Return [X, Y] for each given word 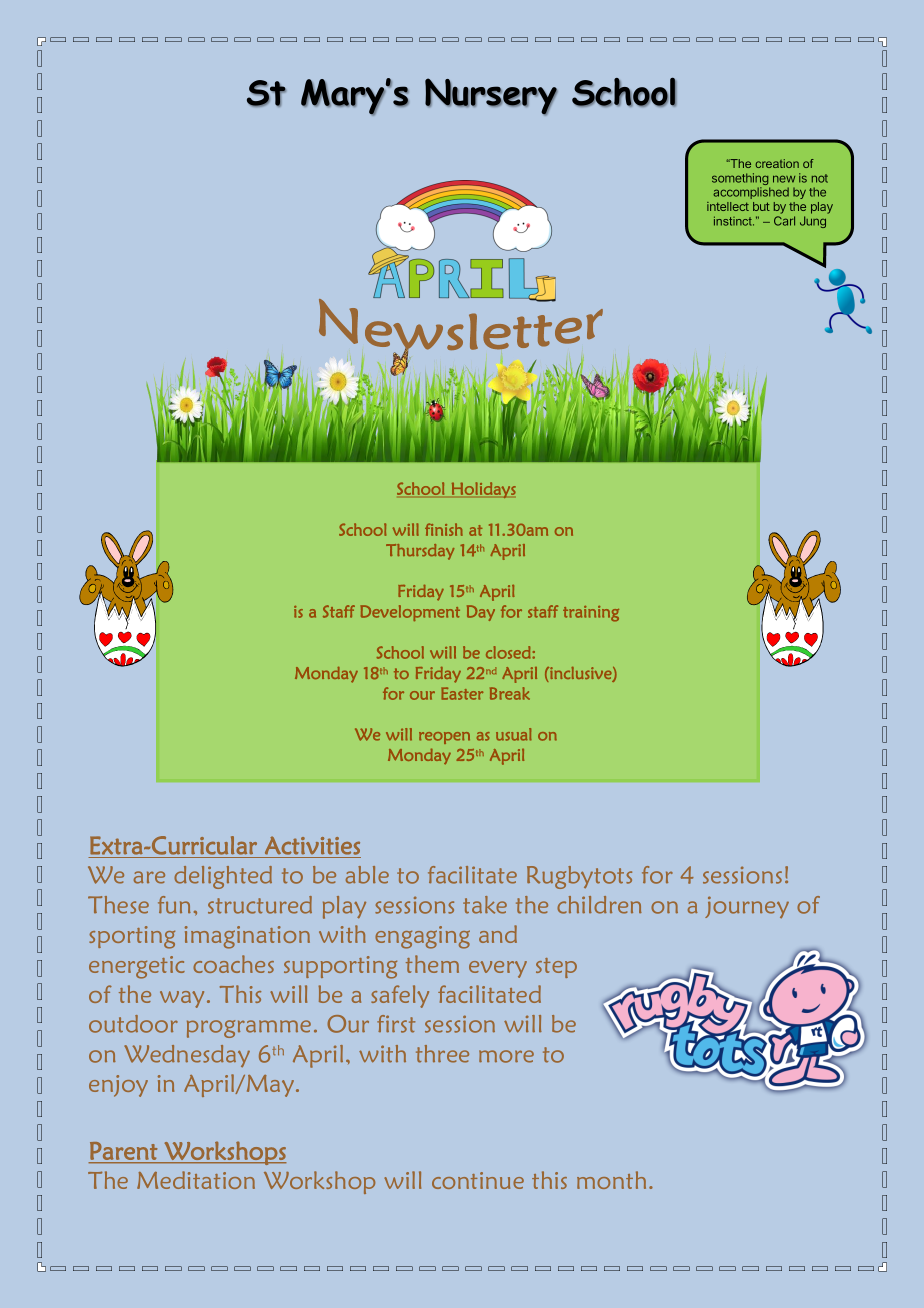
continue [478, 1180]
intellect [728, 206]
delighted [223, 877]
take [485, 905]
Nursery [491, 96]
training [591, 614]
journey [747, 907]
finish [444, 529]
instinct [734, 221]
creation [777, 163]
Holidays [484, 490]
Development [410, 613]
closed [509, 652]
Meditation [196, 1180]
